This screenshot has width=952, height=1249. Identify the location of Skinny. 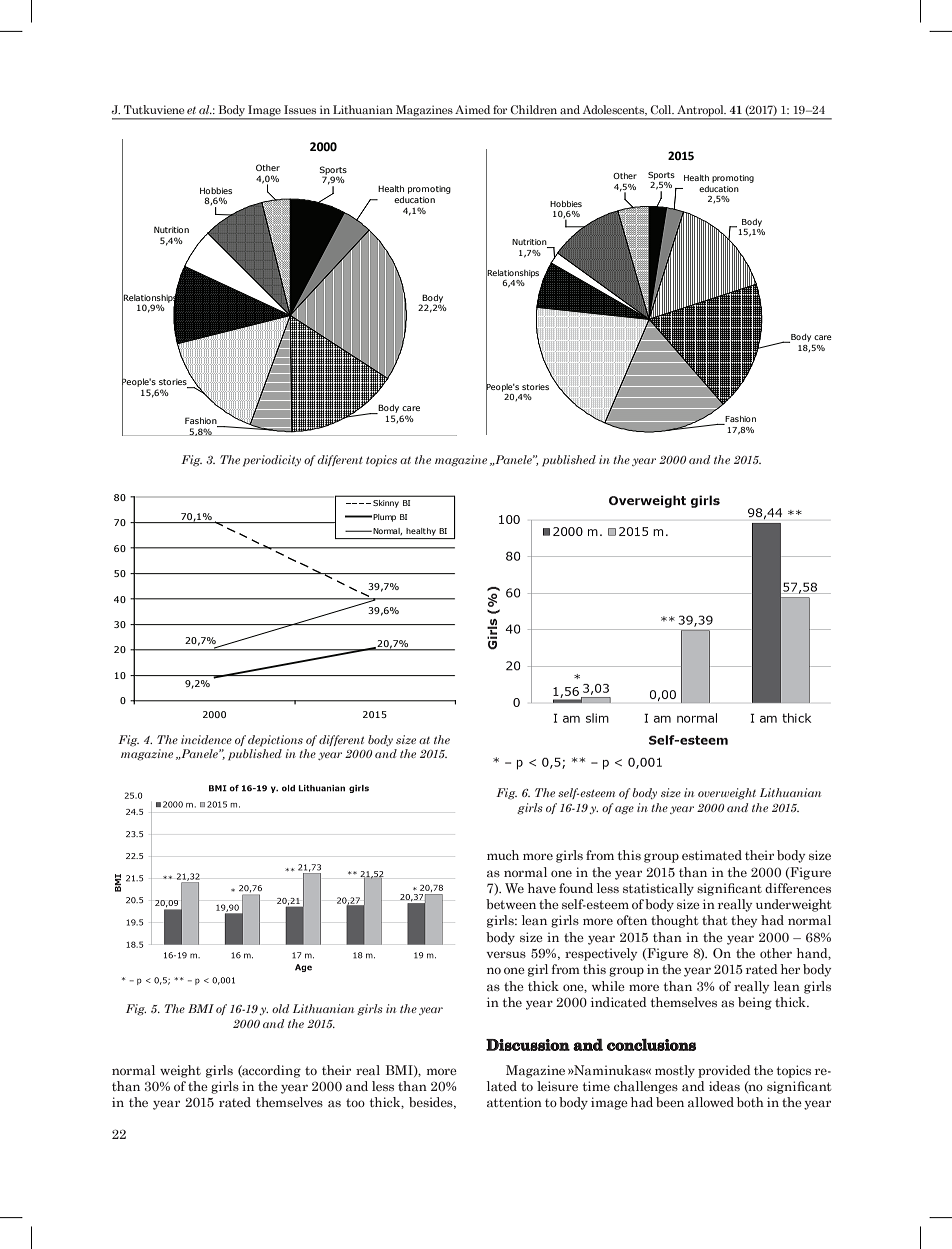
(386, 504).
